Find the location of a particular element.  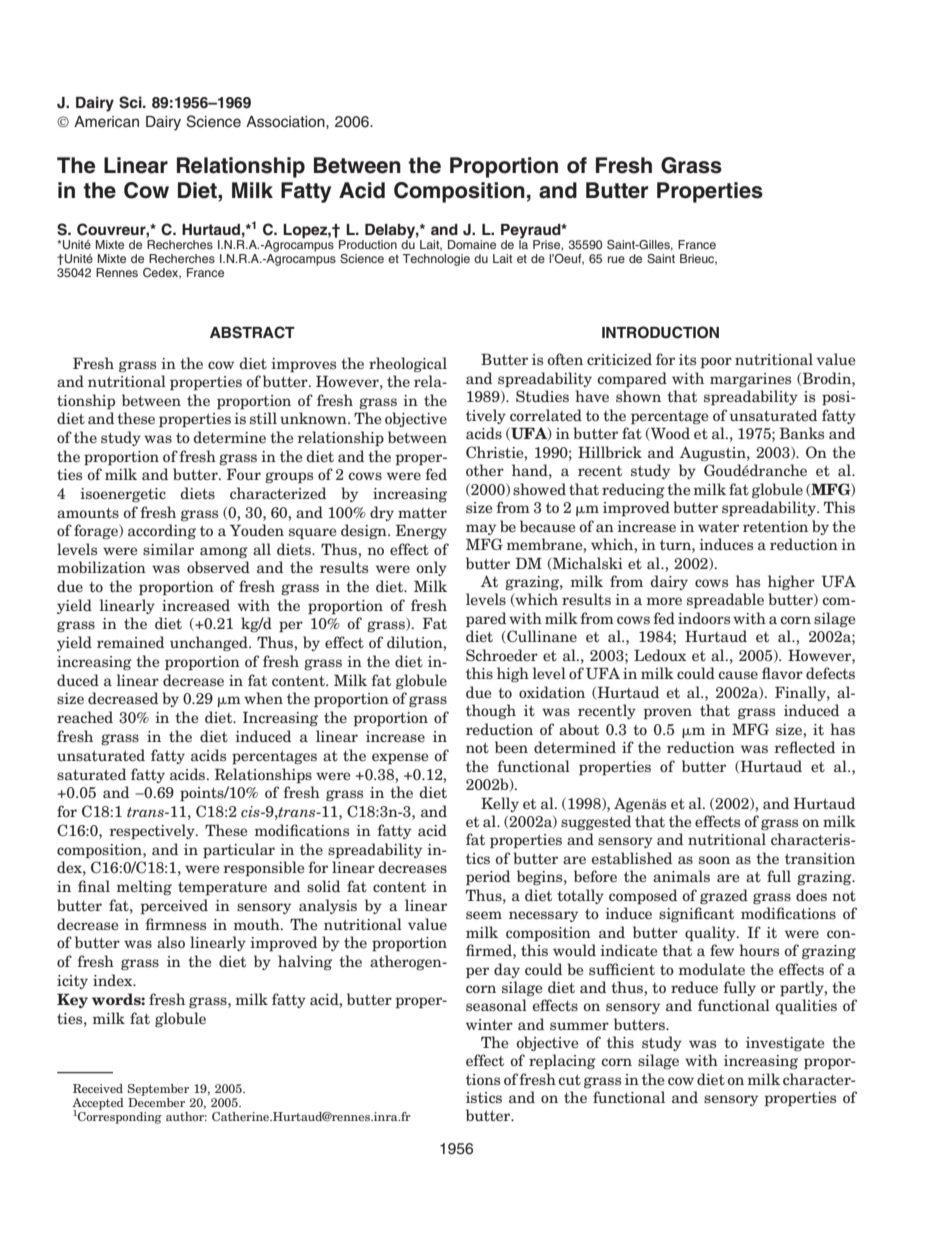

American is located at coordinates (106, 122).
